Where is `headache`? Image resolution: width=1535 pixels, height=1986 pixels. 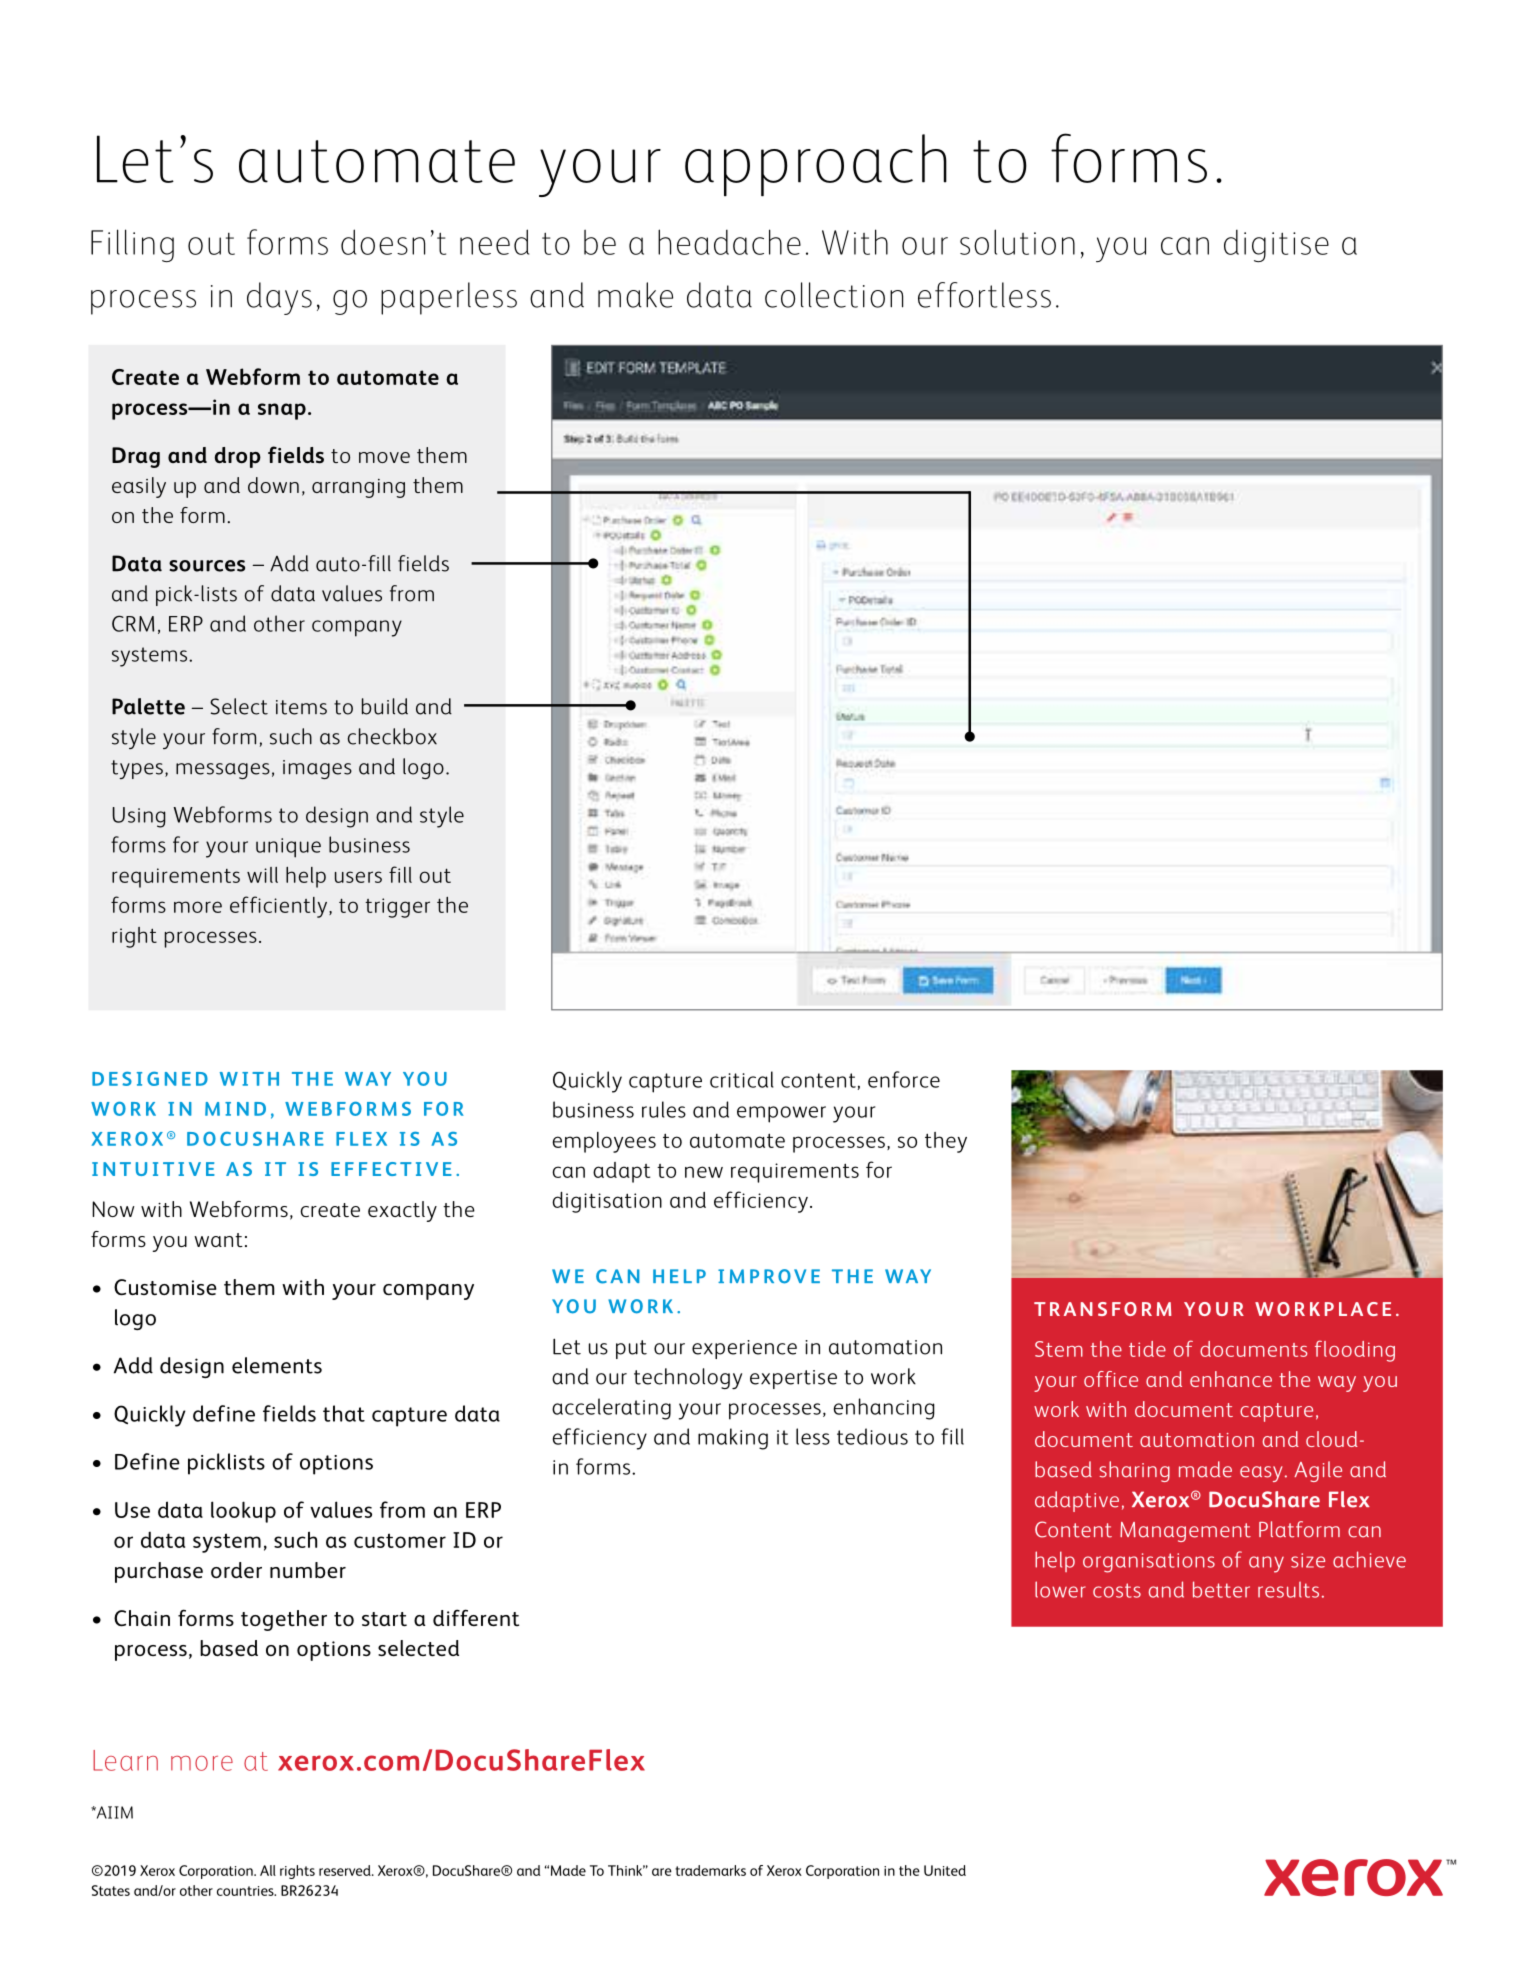 headache is located at coordinates (729, 242).
